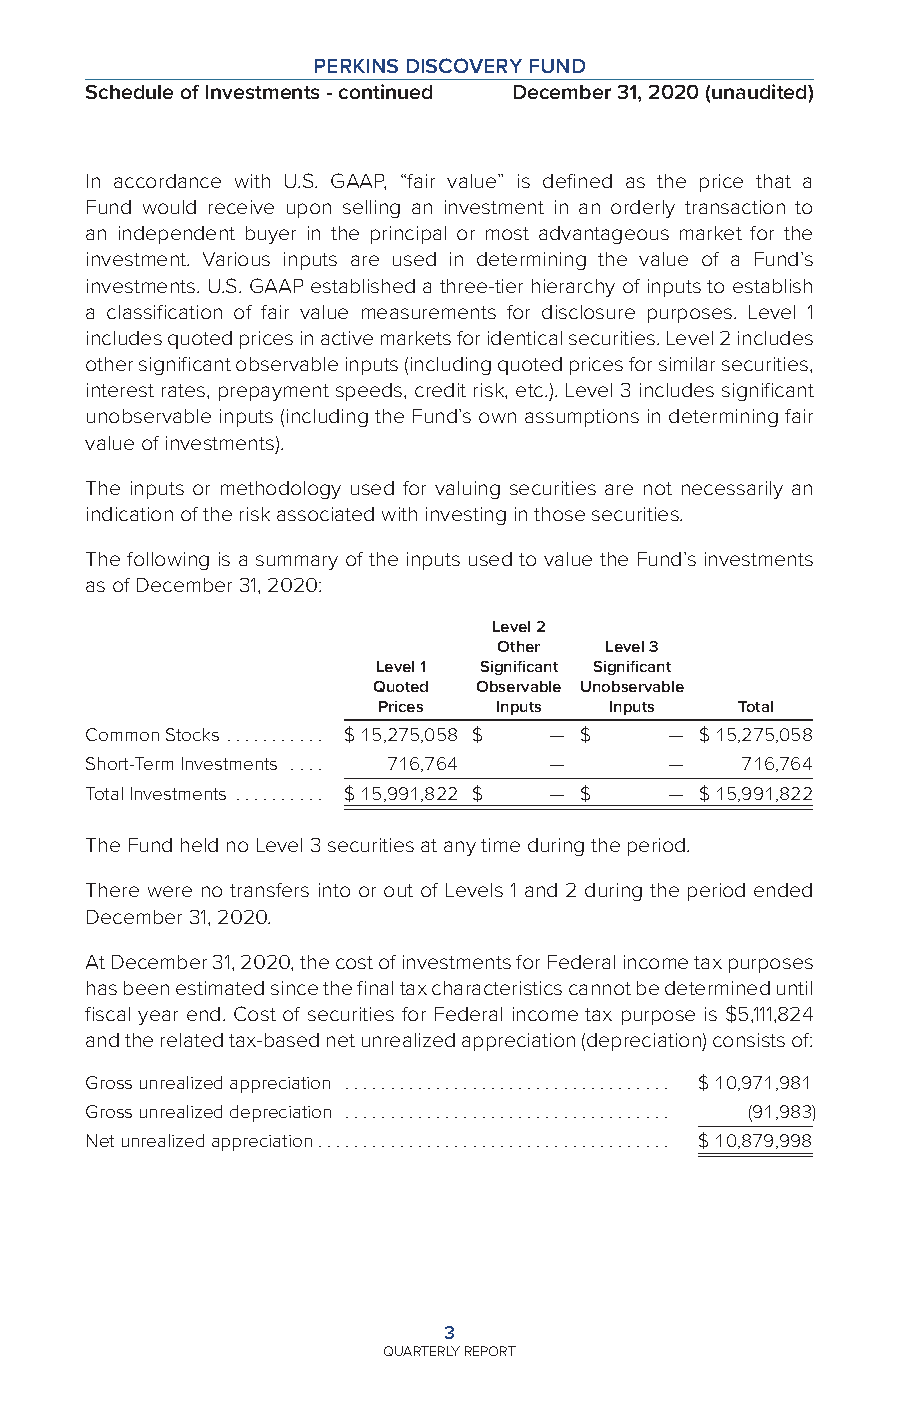 The height and width of the screenshot is (1414, 900). What do you see at coordinates (398, 890) in the screenshot?
I see `out` at bounding box center [398, 890].
